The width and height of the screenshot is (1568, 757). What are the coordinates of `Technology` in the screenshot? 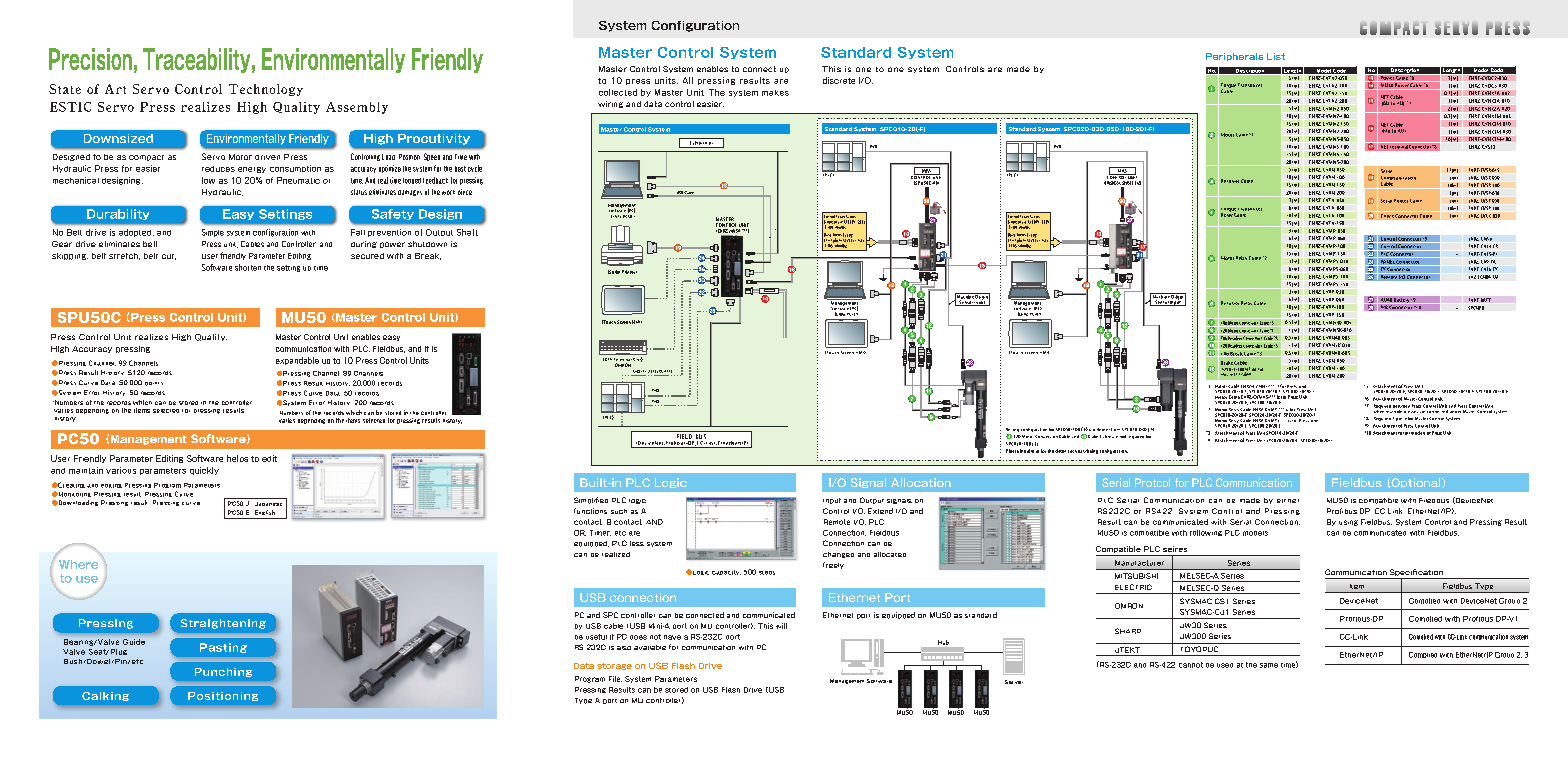 It's located at (266, 90).
